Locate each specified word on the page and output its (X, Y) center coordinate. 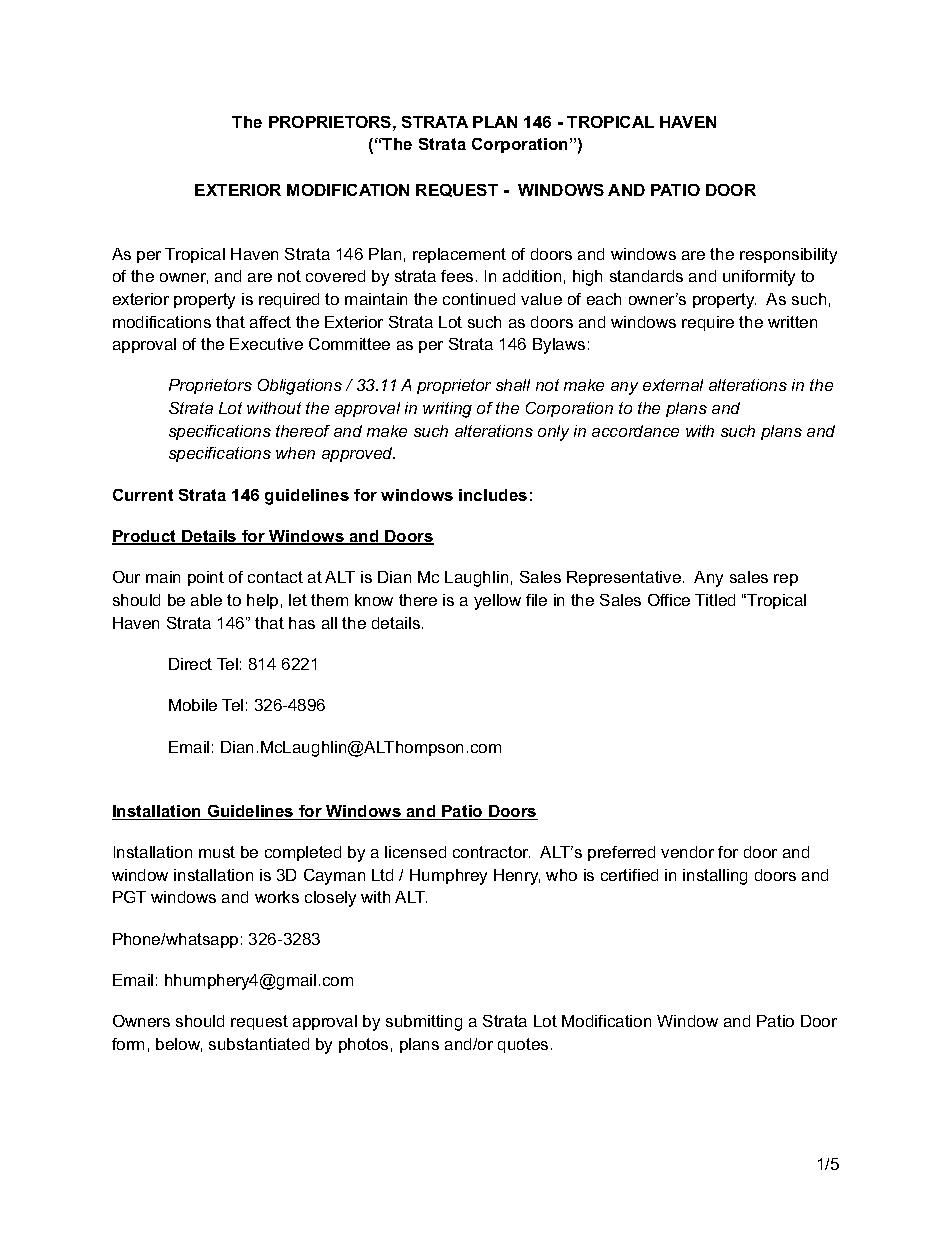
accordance (635, 431)
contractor (491, 852)
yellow (497, 602)
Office (669, 600)
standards (646, 276)
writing (447, 410)
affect (270, 322)
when (295, 453)
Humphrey (448, 877)
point (206, 578)
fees (457, 276)
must (217, 852)
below (179, 1045)
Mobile (193, 705)
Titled (715, 600)
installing (715, 877)
